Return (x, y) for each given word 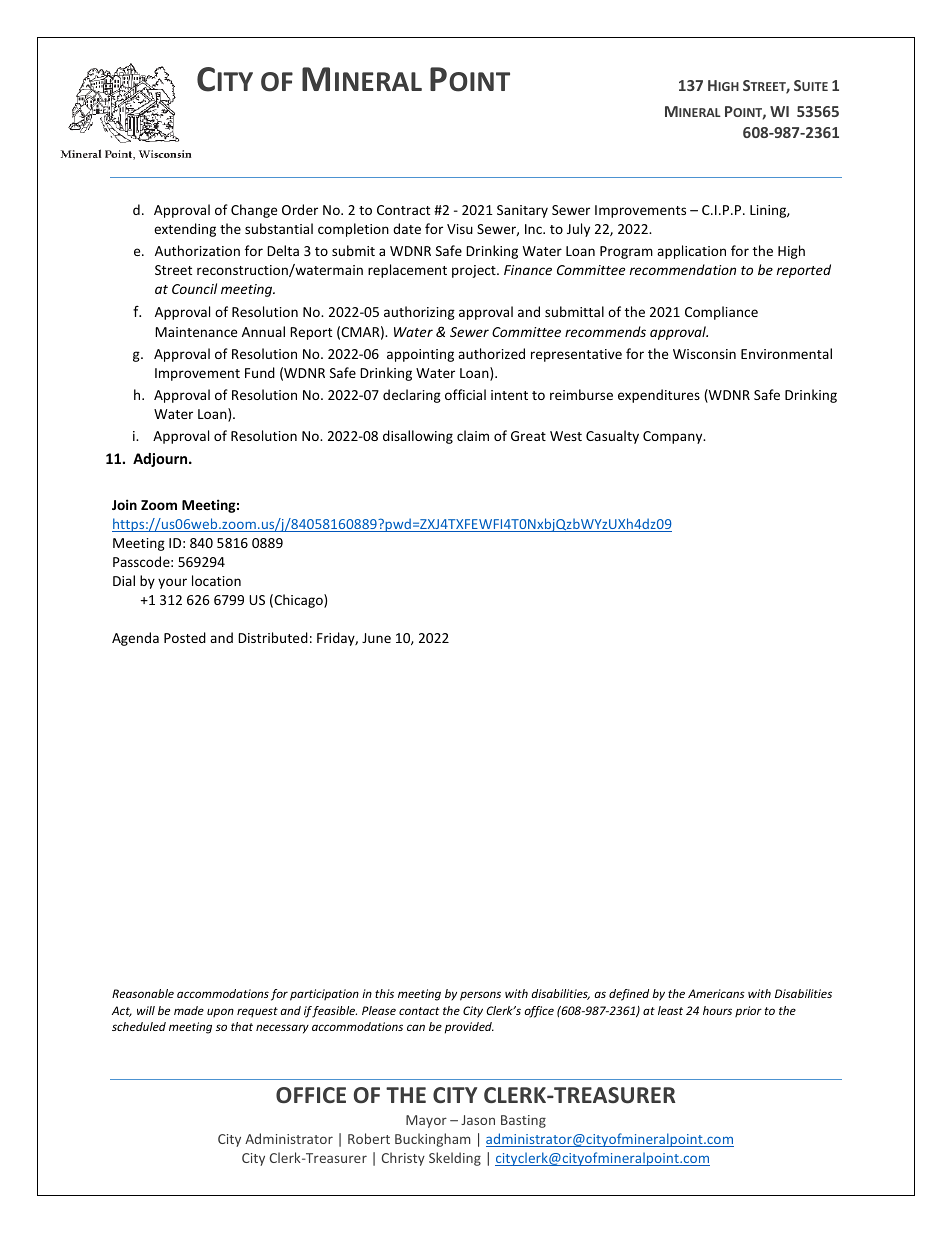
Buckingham (432, 1140)
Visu (460, 229)
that (242, 1026)
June (376, 638)
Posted (185, 637)
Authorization (197, 250)
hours (717, 1010)
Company (674, 437)
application (691, 252)
